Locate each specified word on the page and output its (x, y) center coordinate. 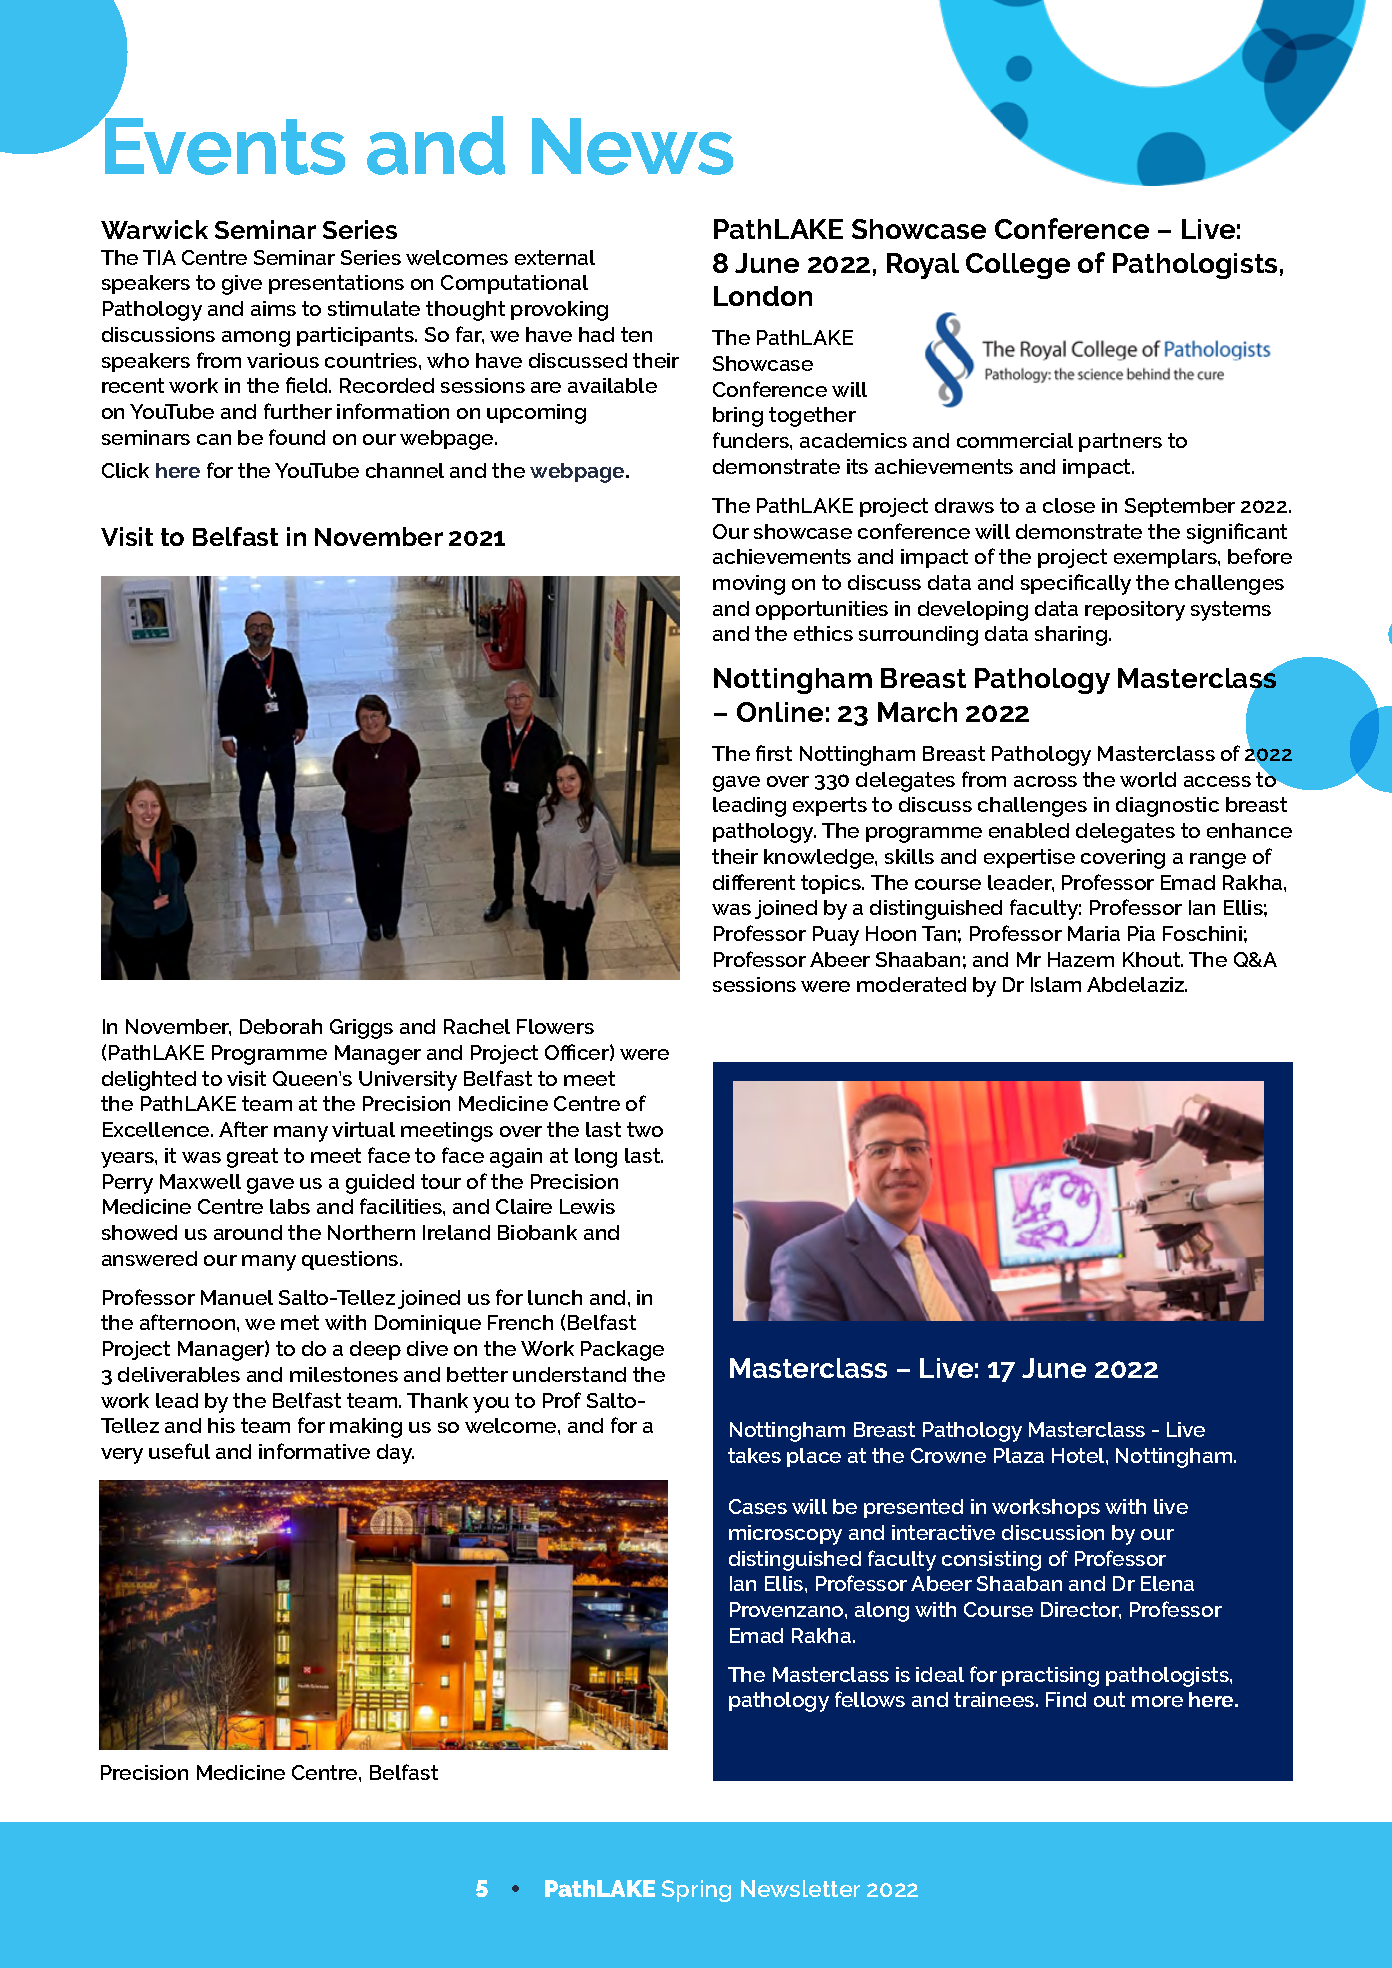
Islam (1056, 984)
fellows (870, 1699)
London (763, 296)
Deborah (281, 1026)
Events (224, 145)
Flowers (555, 1026)
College (1018, 266)
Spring (696, 1891)
